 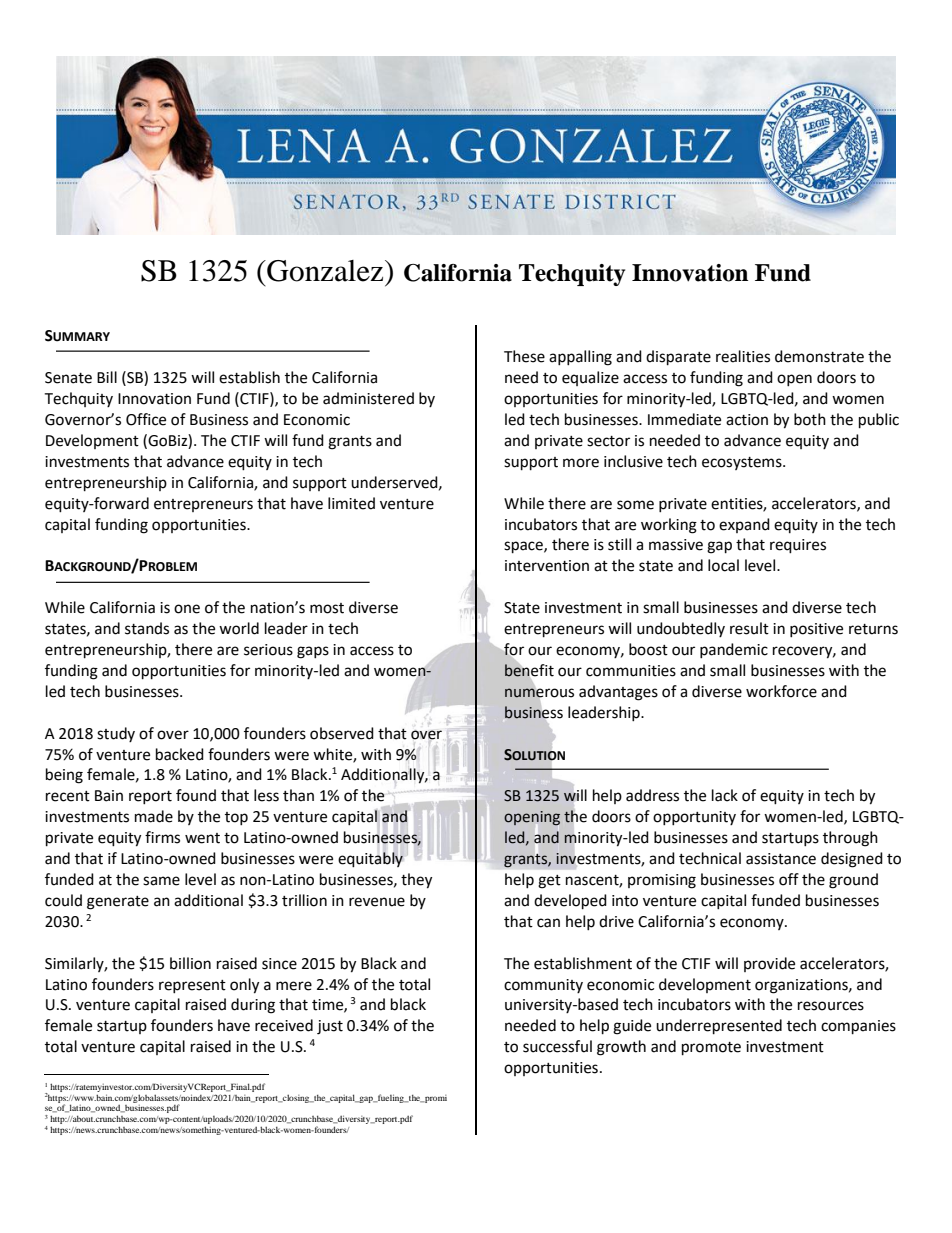 What do you see at coordinates (253, 1006) in the image?
I see `during` at bounding box center [253, 1006].
